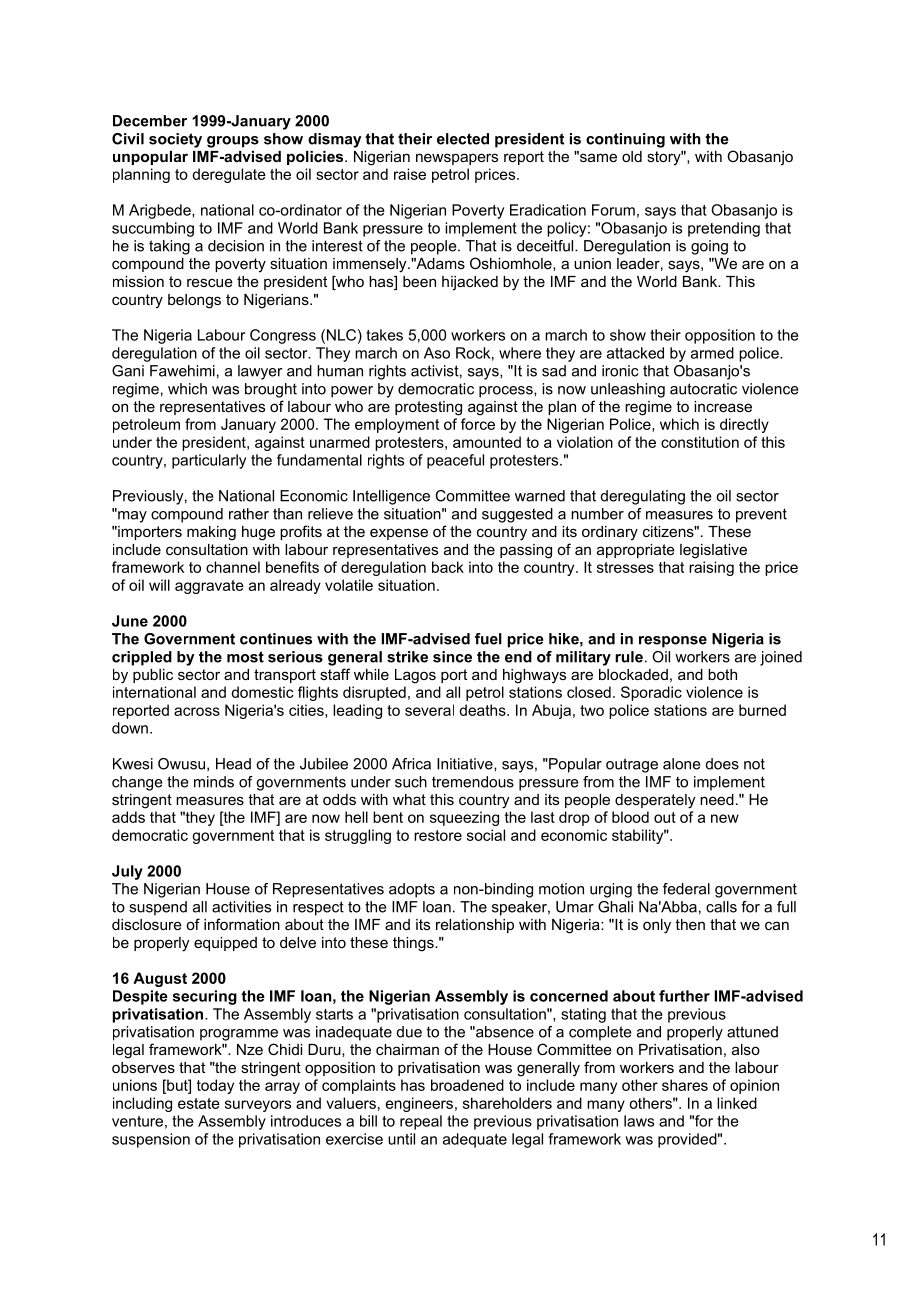  I want to click on most, so click(245, 657).
